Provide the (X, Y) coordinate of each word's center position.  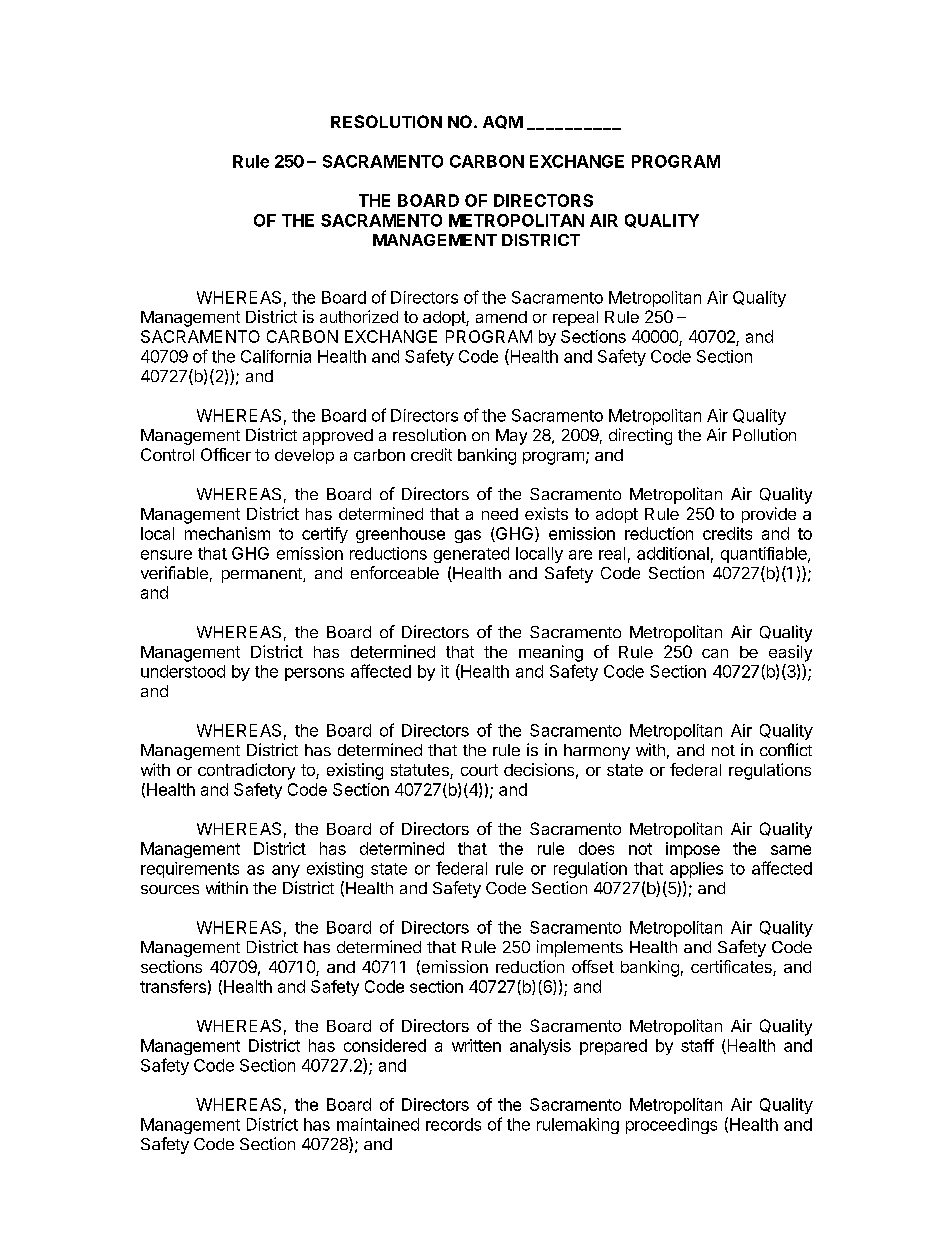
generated (471, 555)
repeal (575, 318)
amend (501, 317)
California (276, 356)
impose (693, 850)
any (286, 871)
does (596, 848)
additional (673, 553)
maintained (378, 1124)
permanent (263, 575)
